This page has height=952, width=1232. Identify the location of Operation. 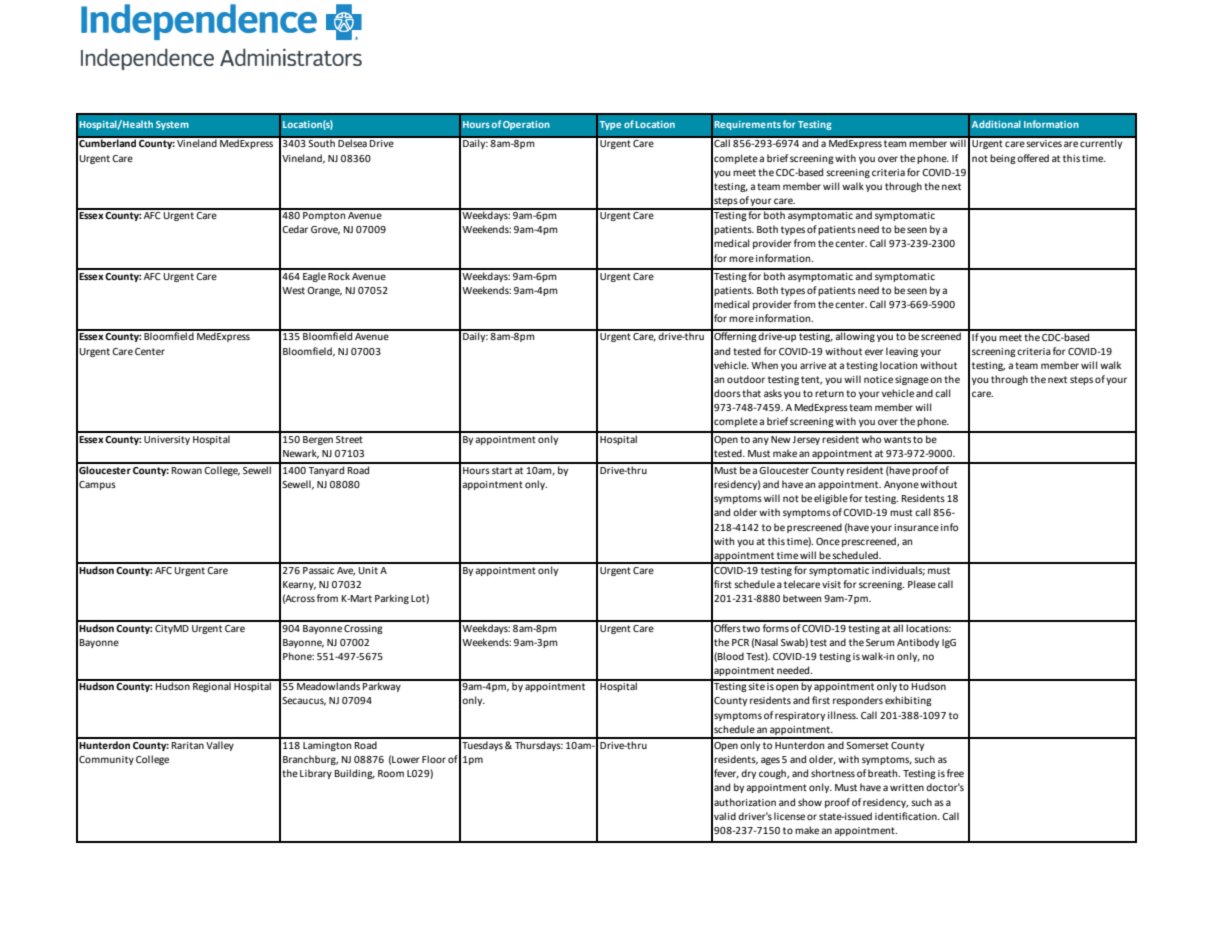
(526, 125).
